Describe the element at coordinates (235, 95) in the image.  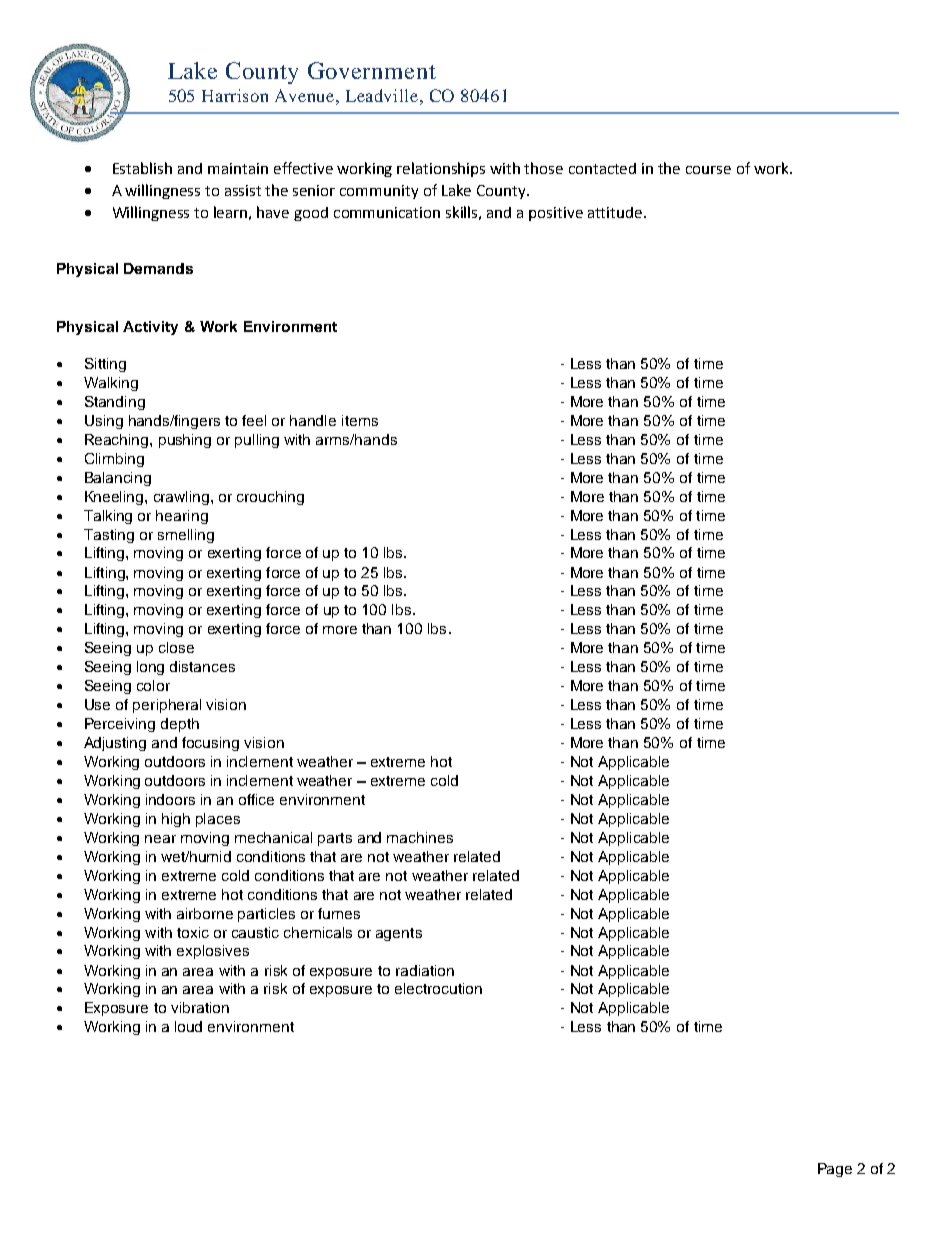
I see `Harrison` at that location.
